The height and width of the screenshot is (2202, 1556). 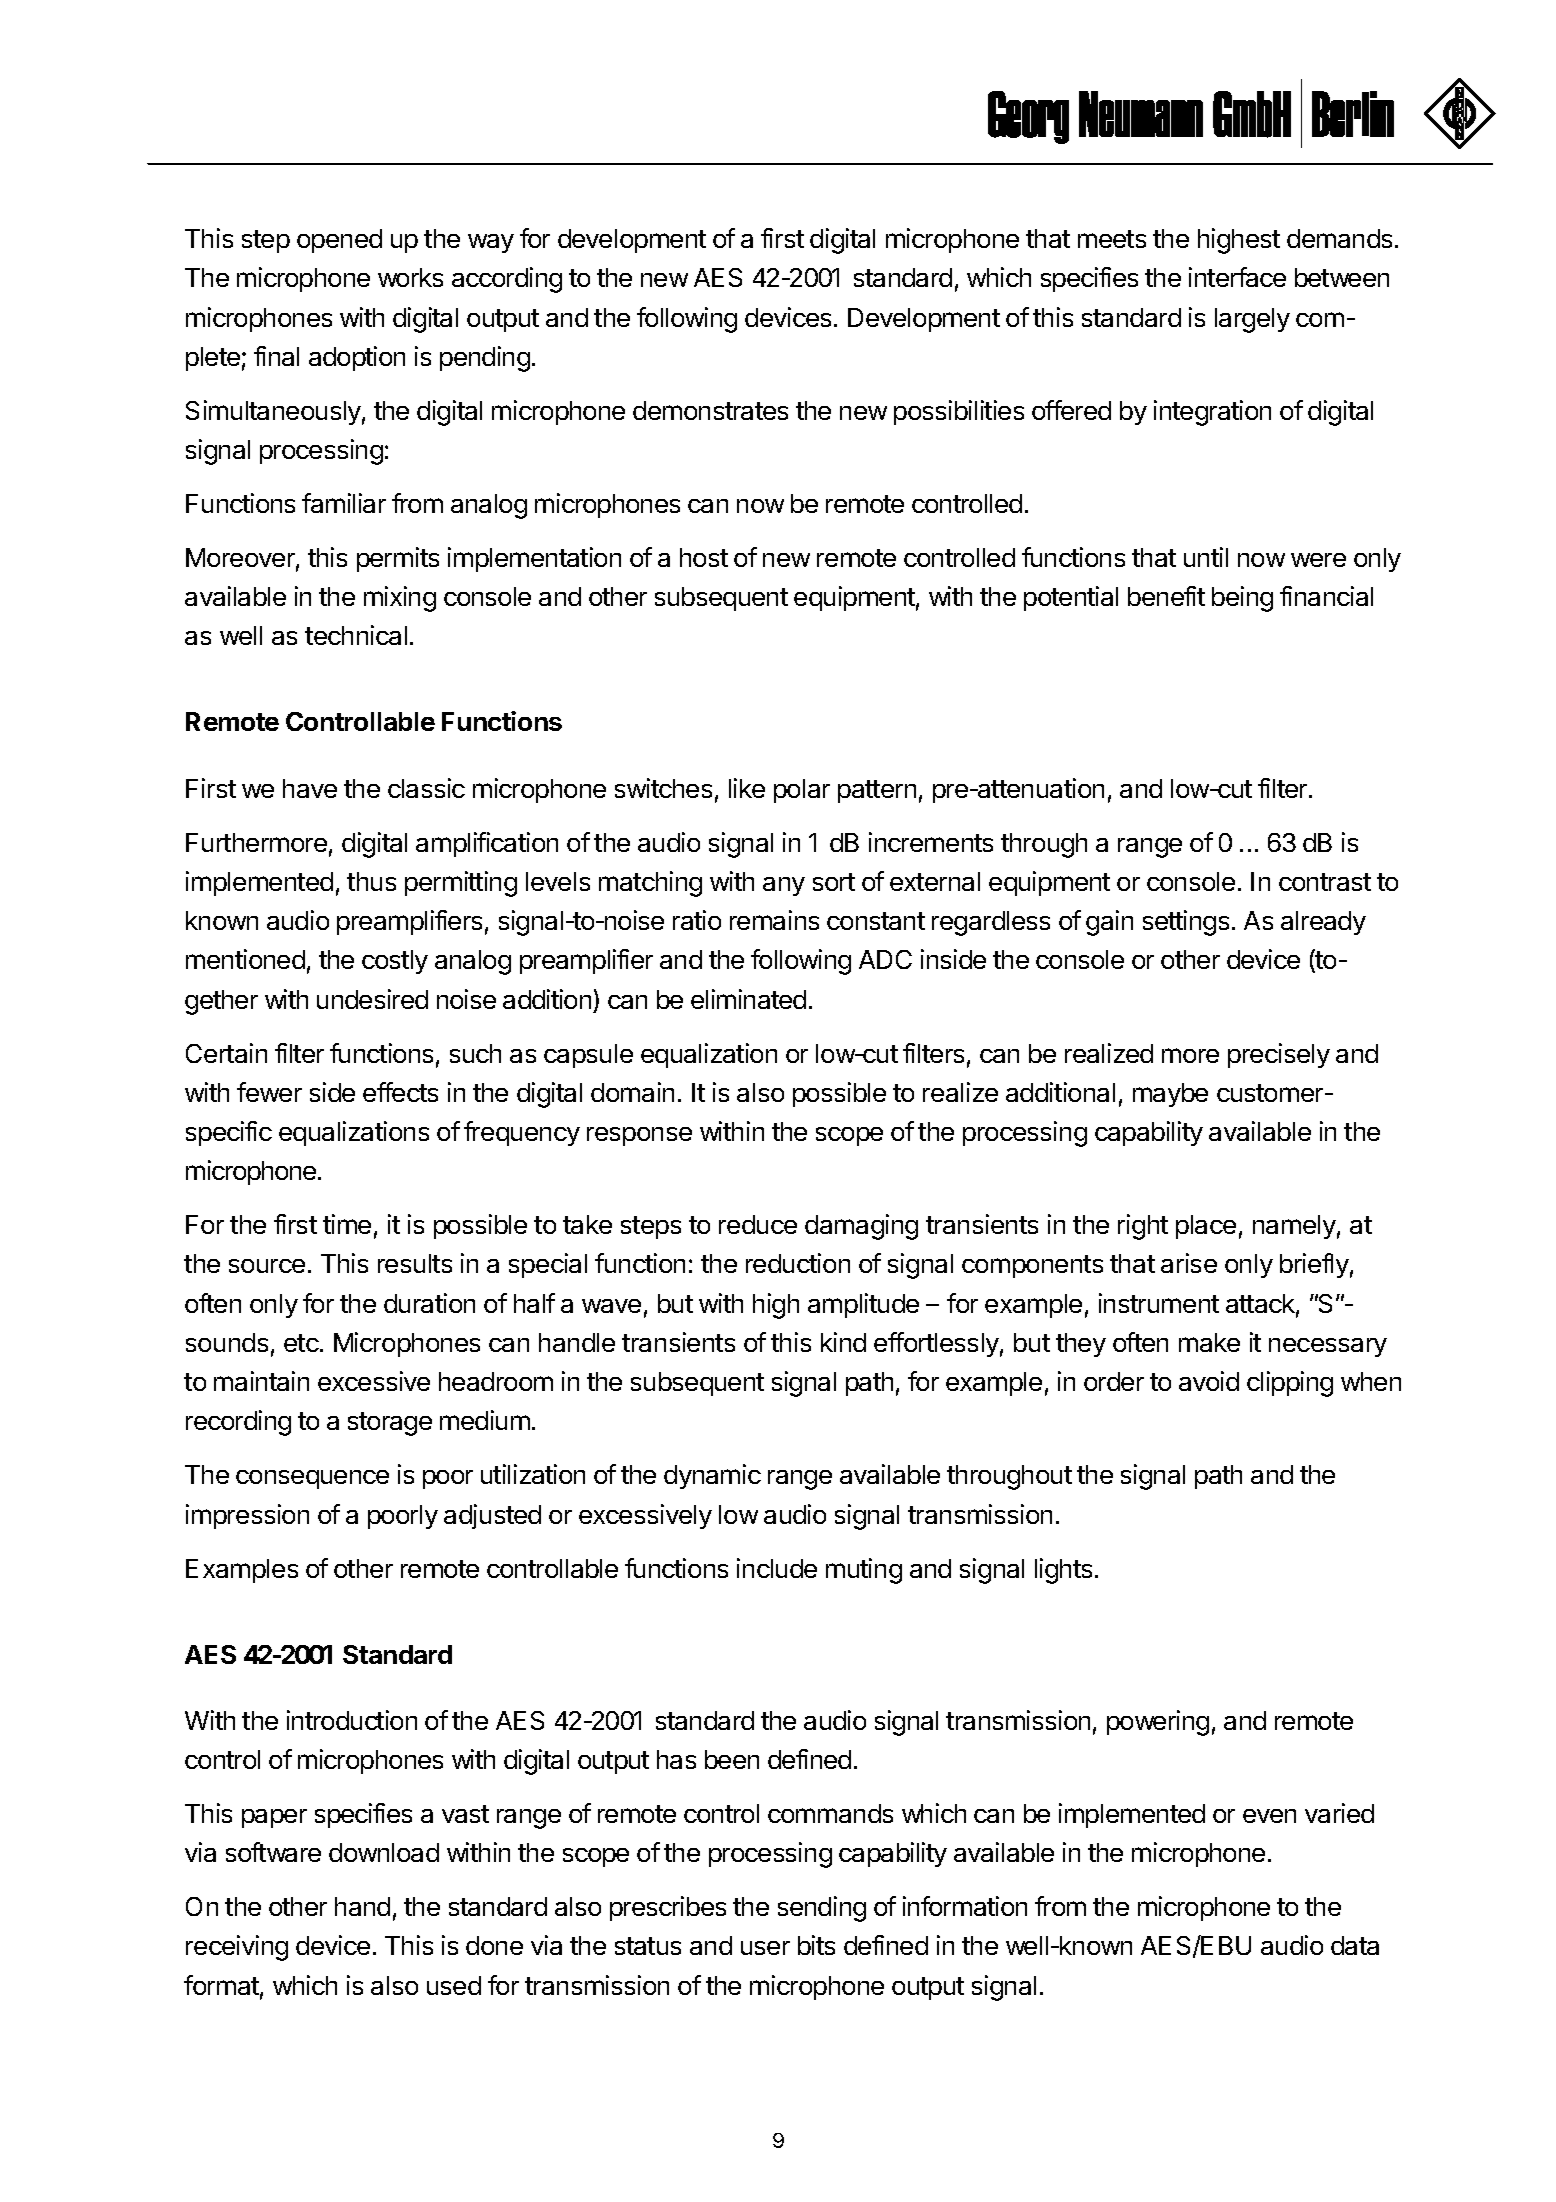 I want to click on polar, so click(x=802, y=791).
